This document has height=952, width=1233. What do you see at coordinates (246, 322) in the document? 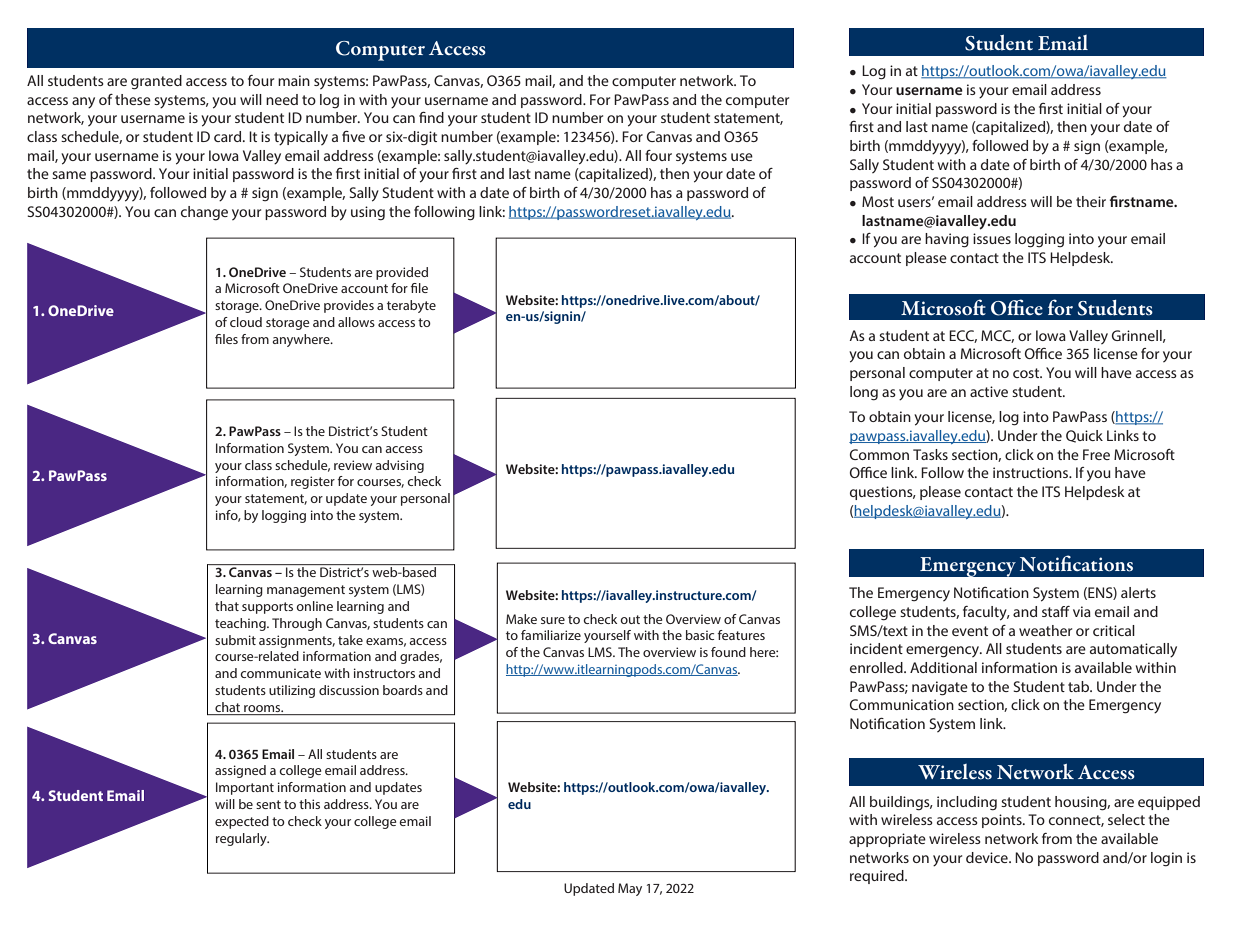
I see `cloud` at bounding box center [246, 322].
